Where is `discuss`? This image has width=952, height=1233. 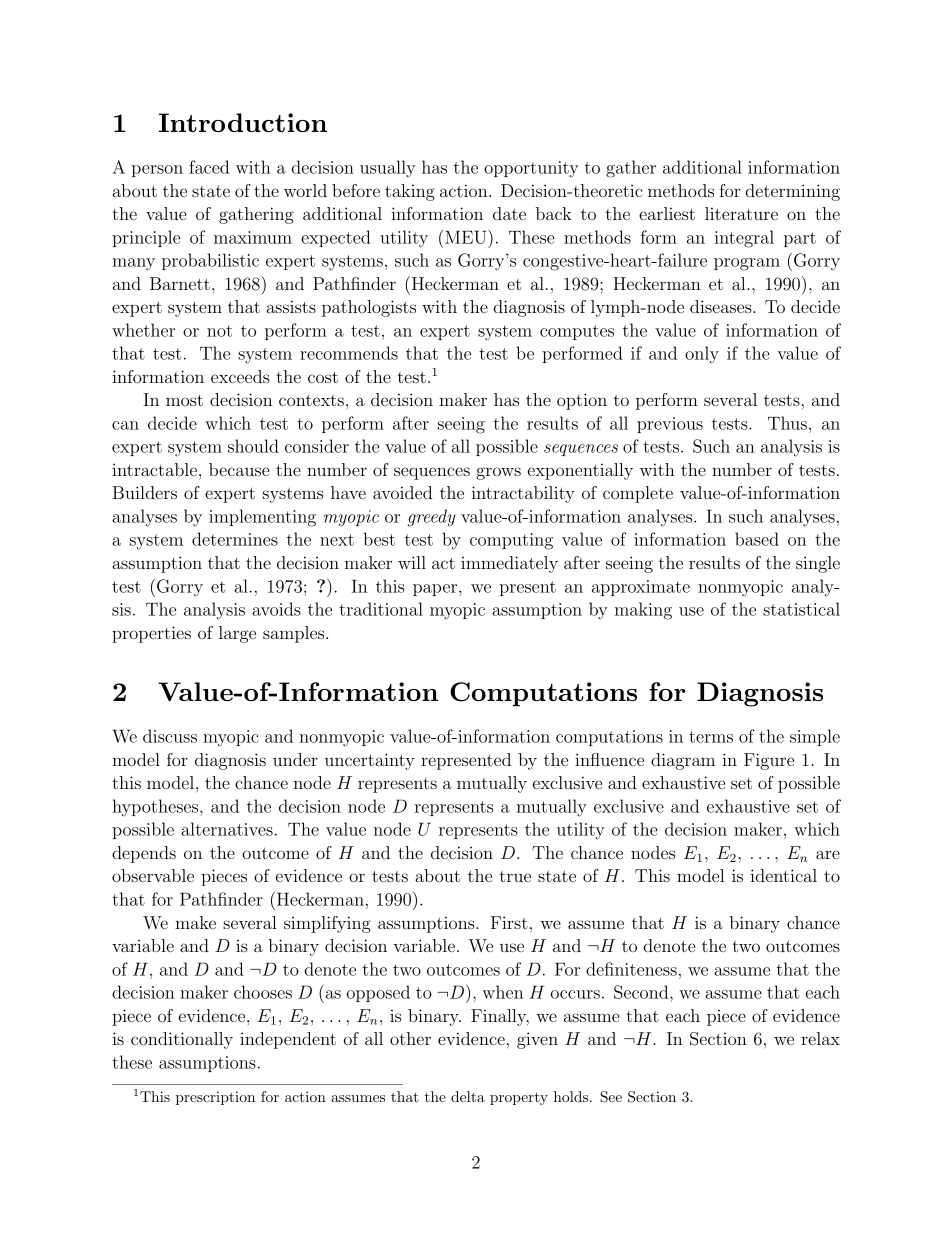
discuss is located at coordinates (170, 736).
